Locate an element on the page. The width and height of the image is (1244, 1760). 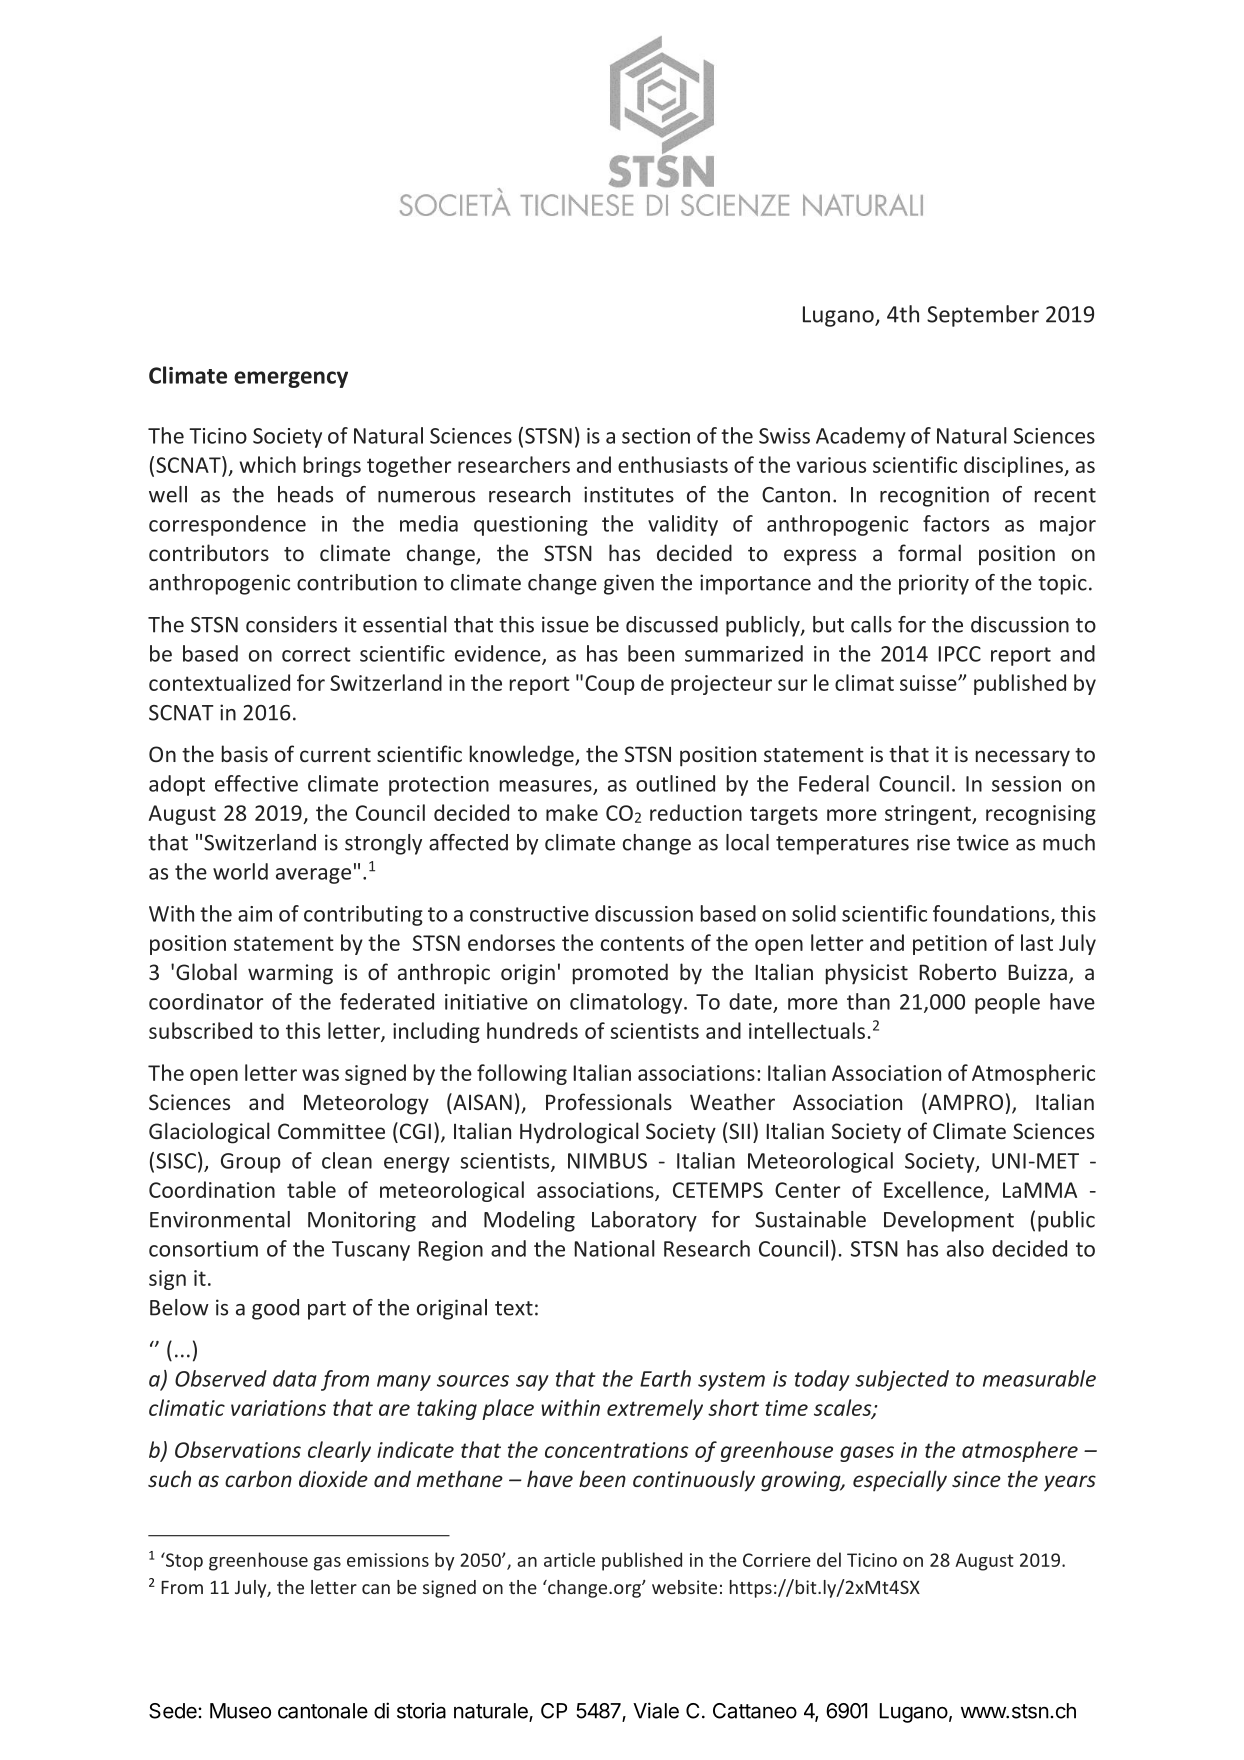
foundations is located at coordinates (992, 914).
